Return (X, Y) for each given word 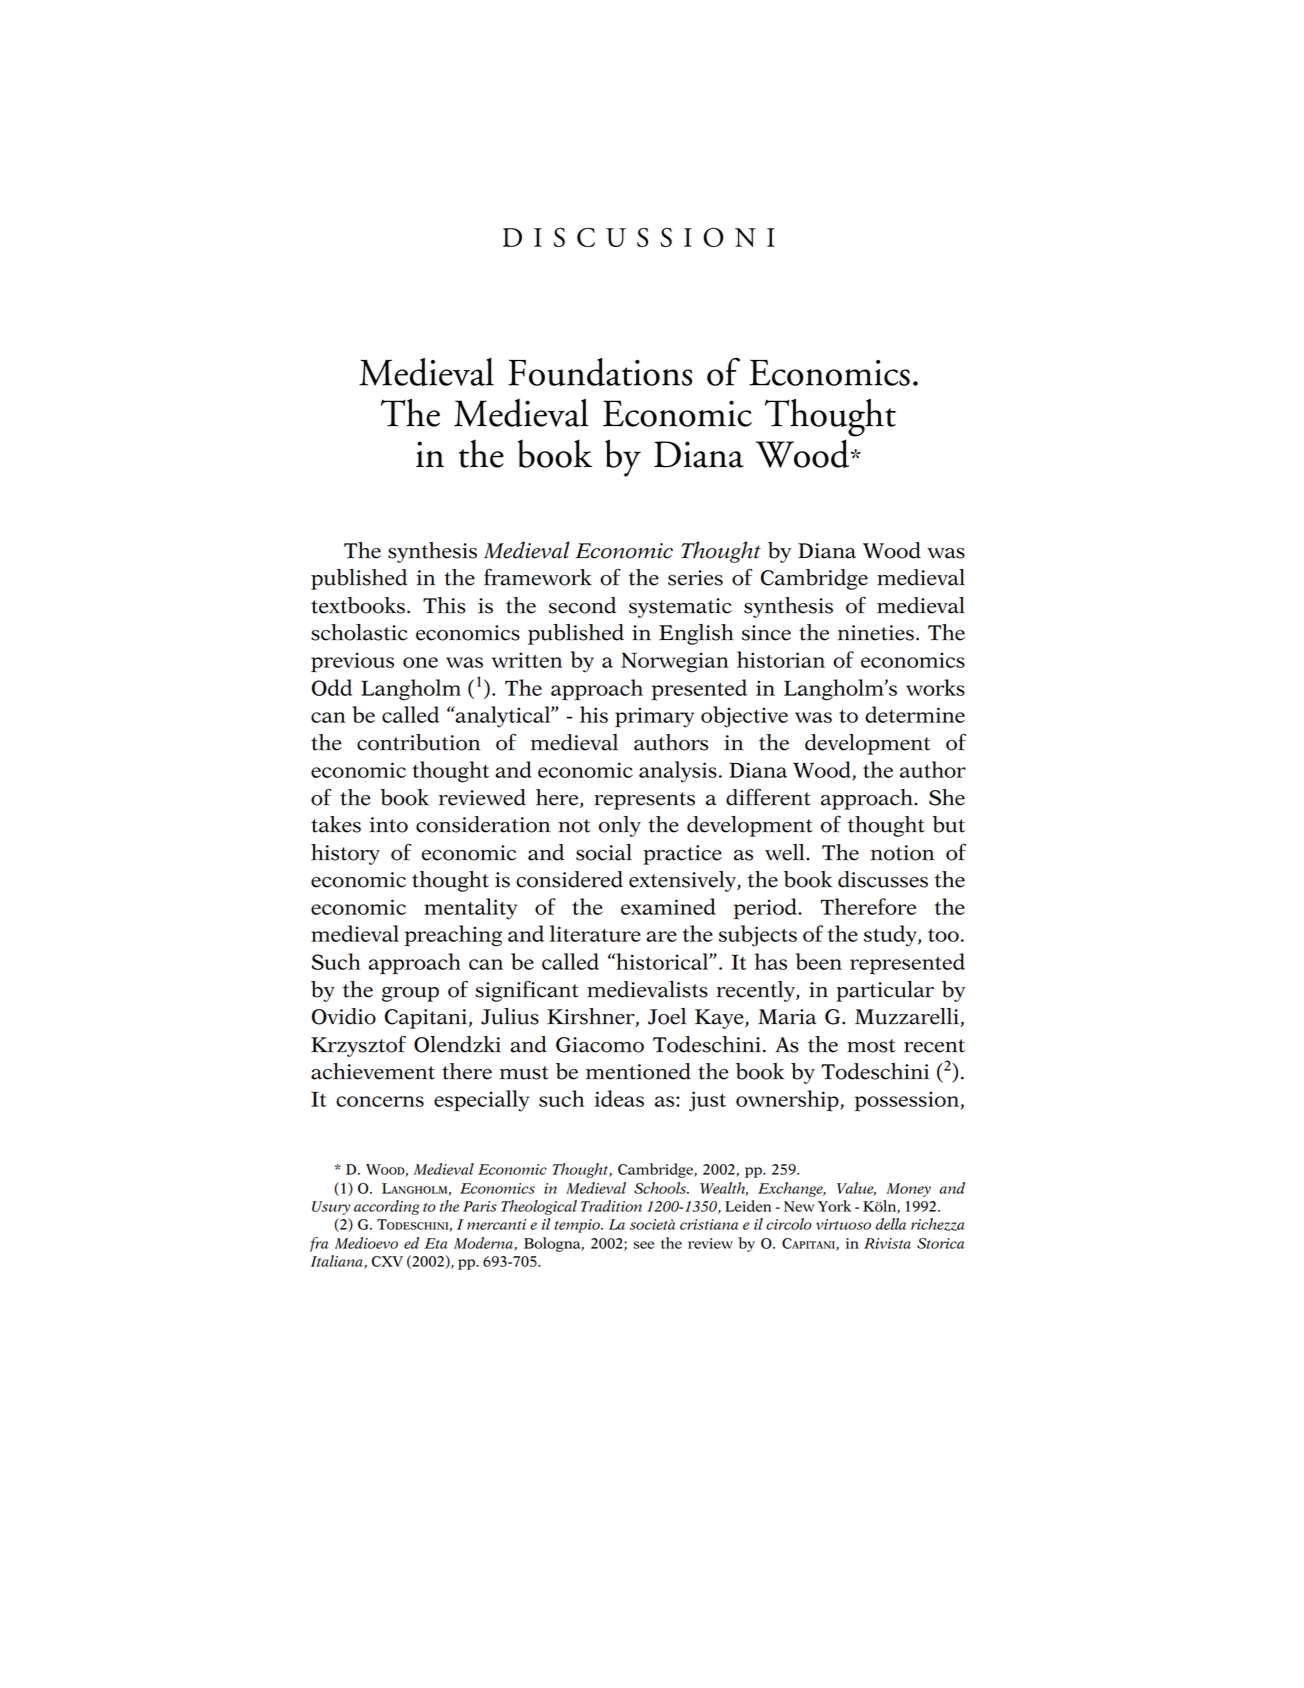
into (389, 825)
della (890, 1224)
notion (902, 853)
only (620, 826)
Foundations (600, 372)
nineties (876, 633)
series (695, 578)
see (643, 1245)
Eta (436, 1243)
